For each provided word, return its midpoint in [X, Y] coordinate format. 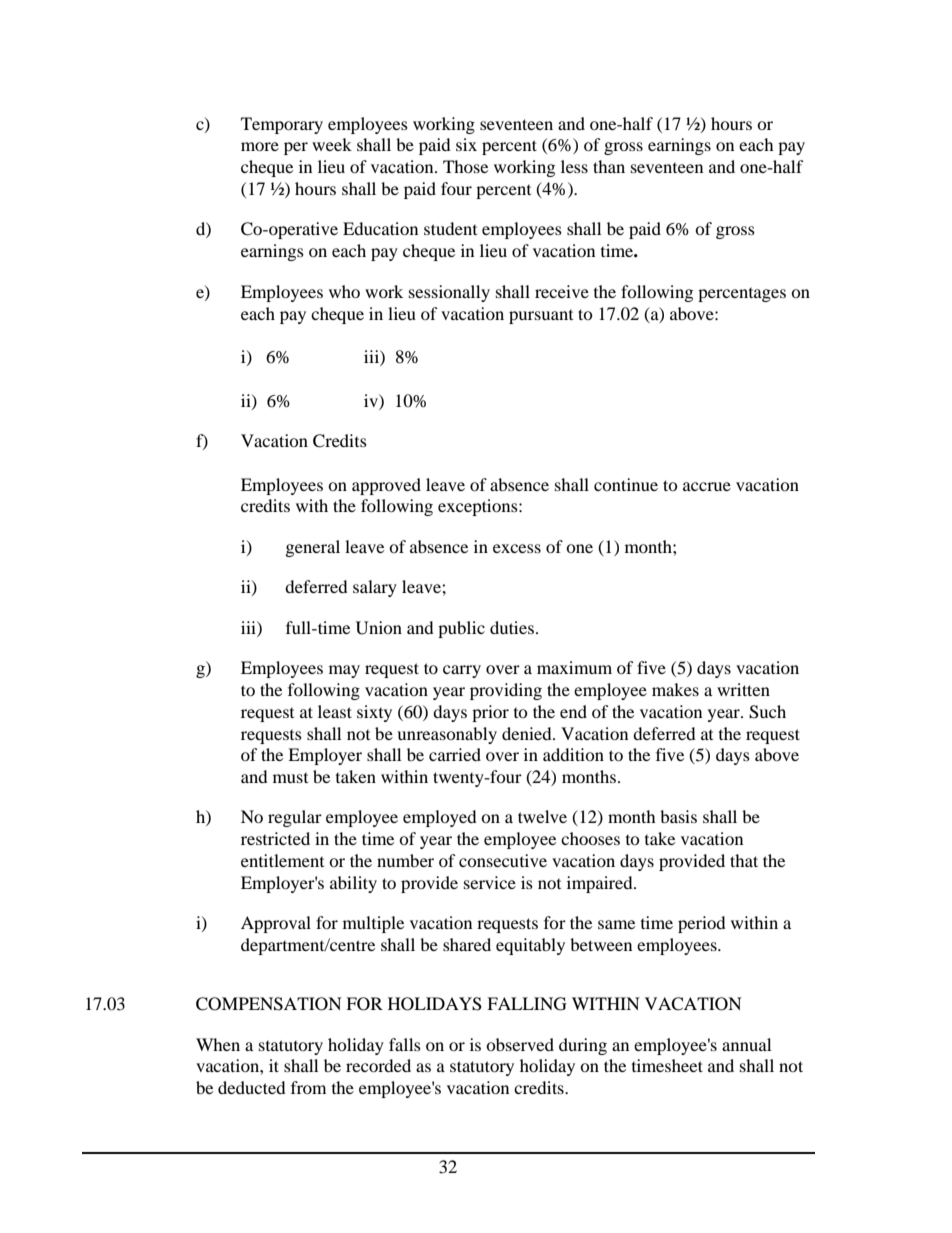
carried [455, 754]
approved [386, 486]
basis [678, 816]
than [609, 166]
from [308, 1087]
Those [465, 166]
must [290, 778]
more [260, 146]
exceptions [479, 507]
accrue [707, 486]
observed [520, 1044]
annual [746, 1044]
